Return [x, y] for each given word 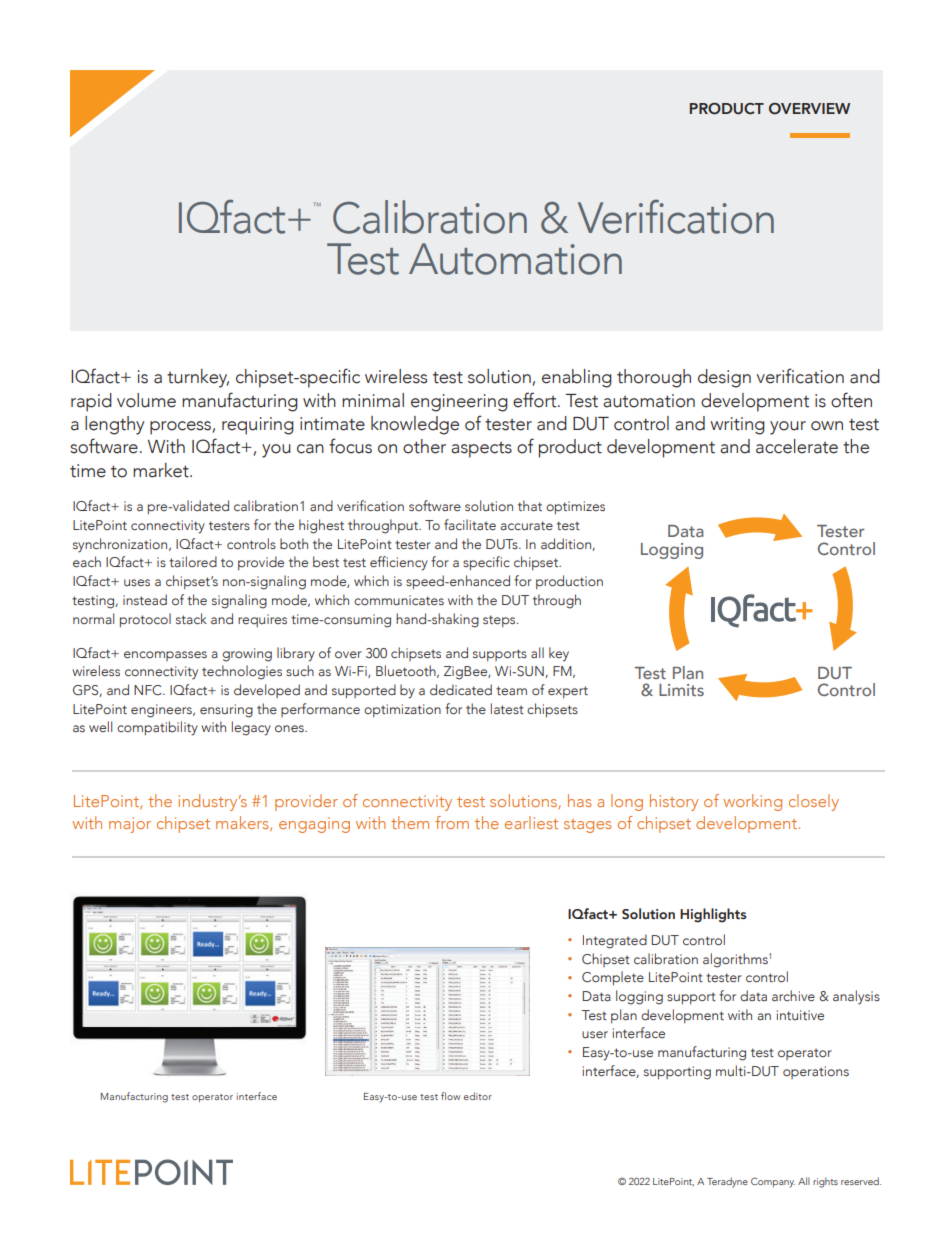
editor [478, 1096]
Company [773, 1182]
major [130, 825]
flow [450, 1096]
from [452, 822]
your [788, 428]
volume [146, 400]
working [752, 802]
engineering [459, 403]
